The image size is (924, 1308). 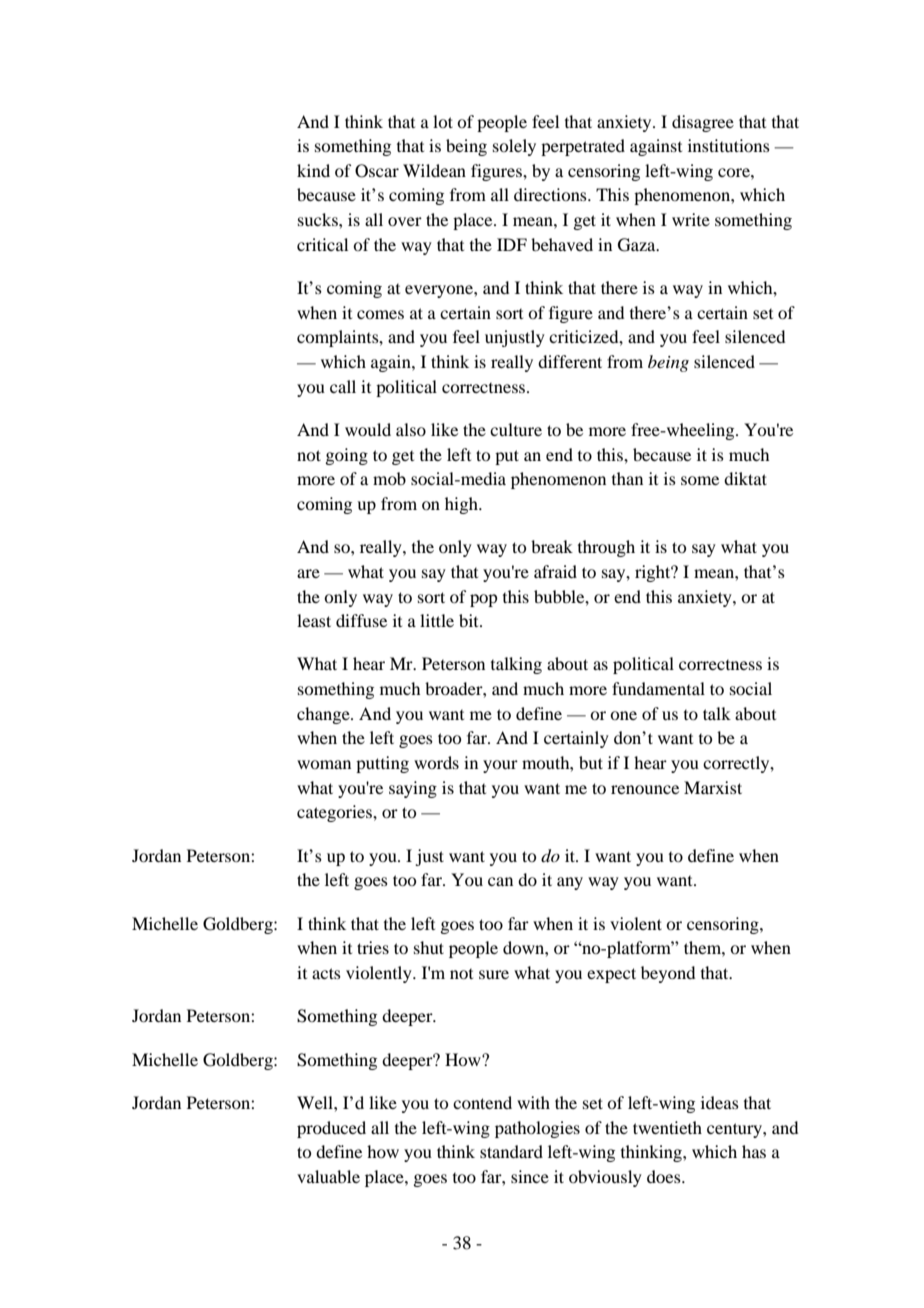 What do you see at coordinates (516, 429) in the page?
I see `culture` at bounding box center [516, 429].
